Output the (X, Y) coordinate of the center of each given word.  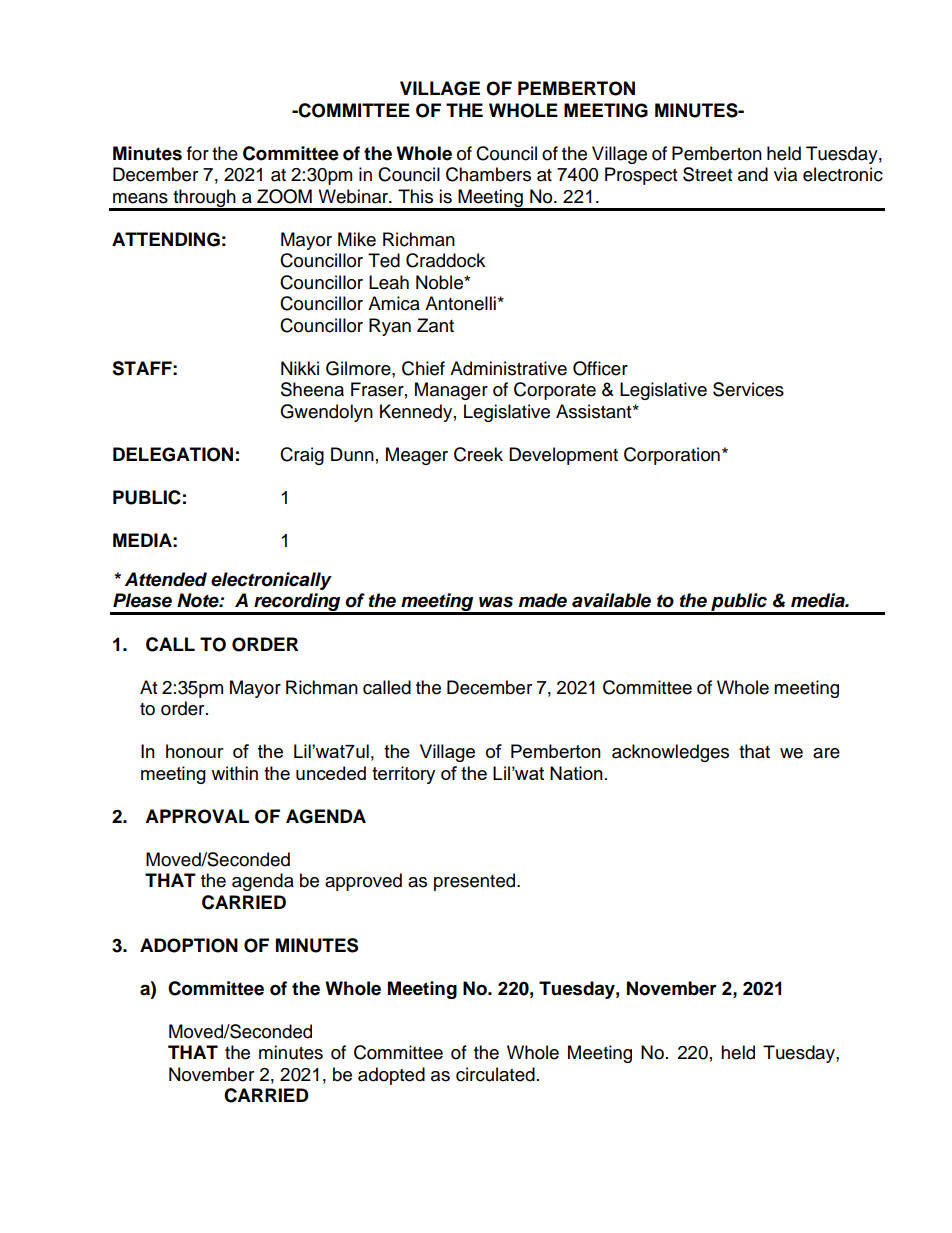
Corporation (672, 456)
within (234, 773)
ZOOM (284, 196)
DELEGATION (173, 454)
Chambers (488, 174)
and (753, 174)
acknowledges (670, 753)
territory (403, 775)
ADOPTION (189, 945)
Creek (478, 454)
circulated (495, 1074)
